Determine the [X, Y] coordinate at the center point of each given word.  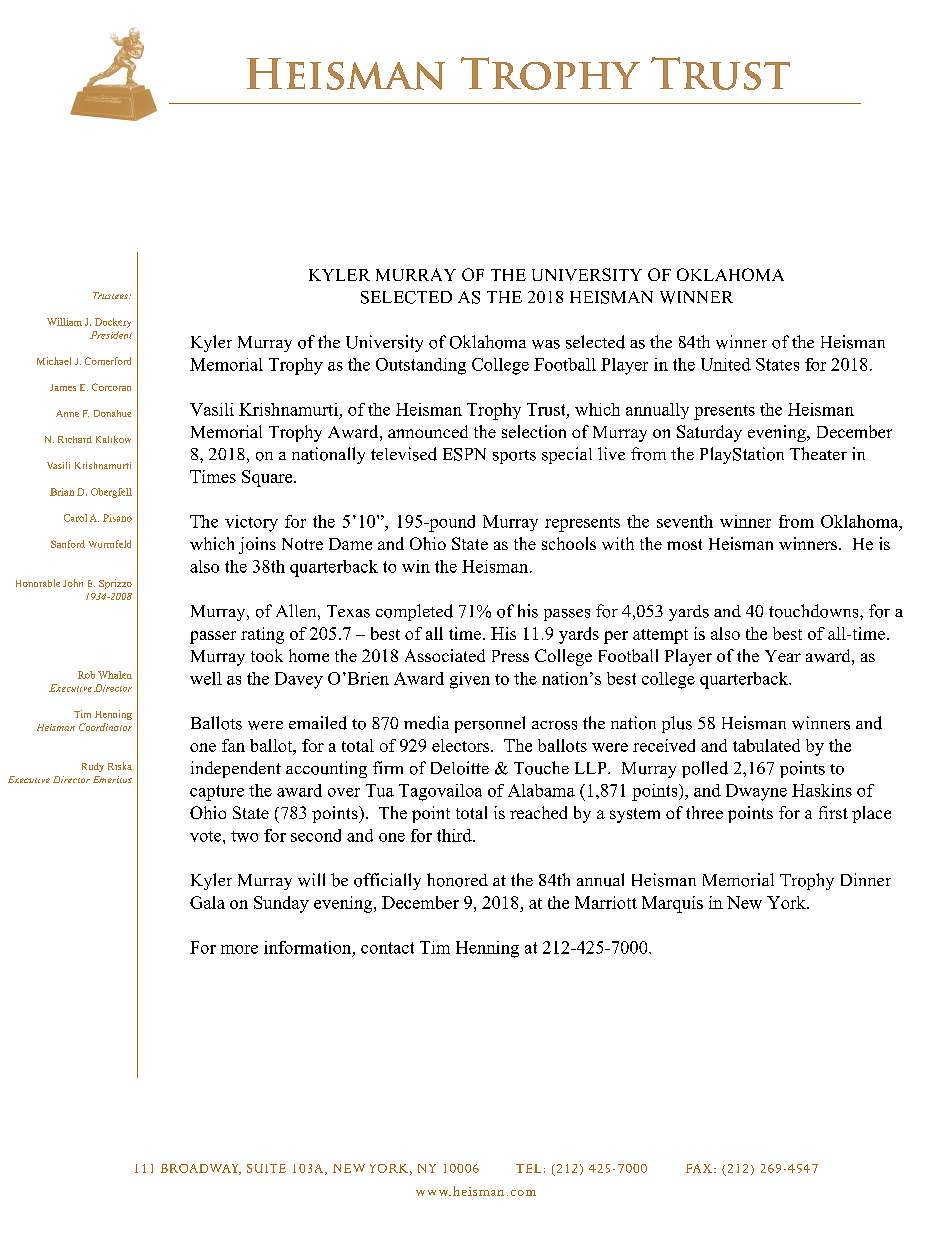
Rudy [93, 767]
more [239, 949]
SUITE [266, 1168]
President [111, 335]
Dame [350, 544]
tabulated [766, 745]
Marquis [672, 904]
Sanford [68, 544]
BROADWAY [201, 1169]
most [684, 544]
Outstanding [421, 366]
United [726, 364]
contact [387, 948]
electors [462, 745]
